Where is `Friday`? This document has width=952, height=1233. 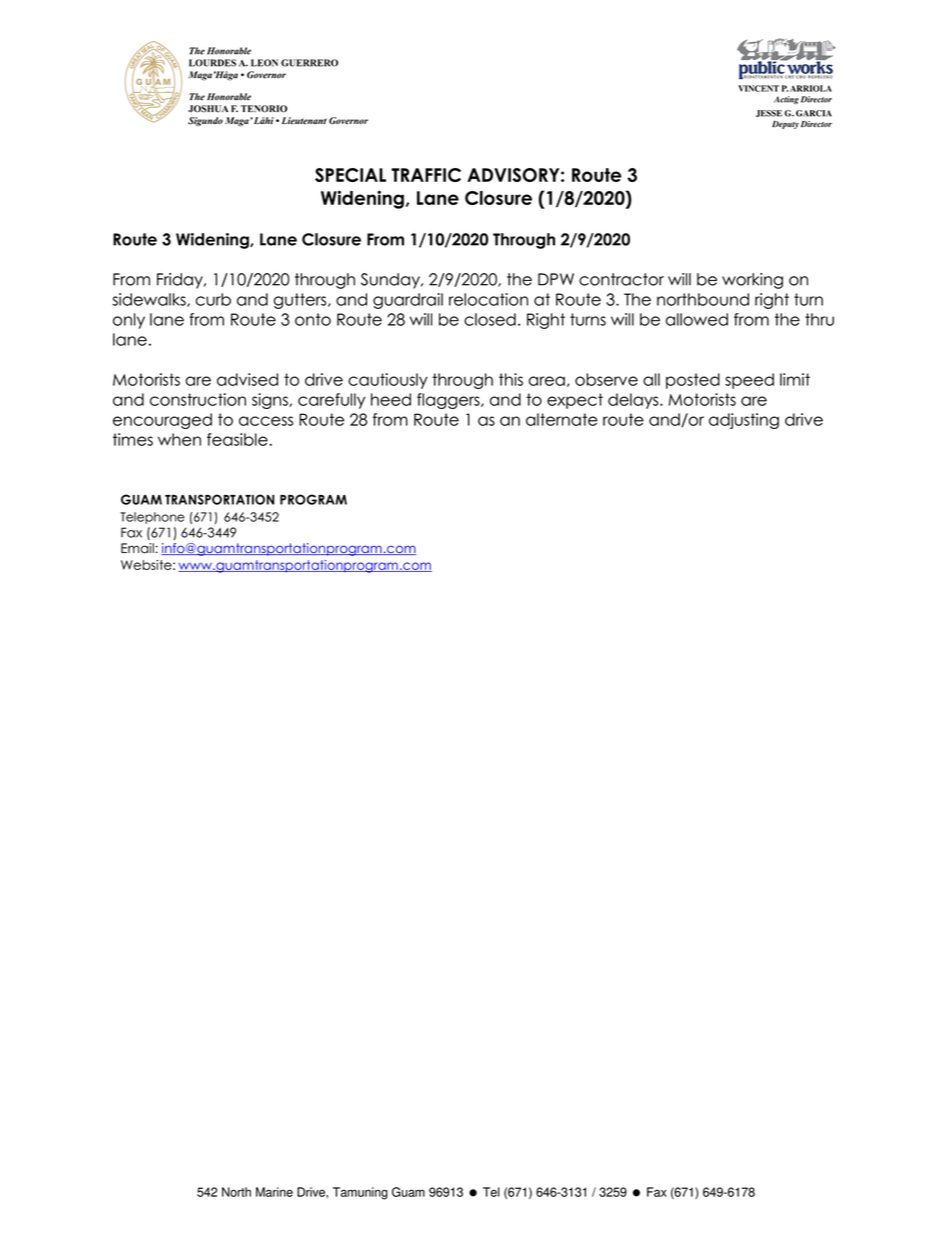
Friday is located at coordinates (181, 281).
